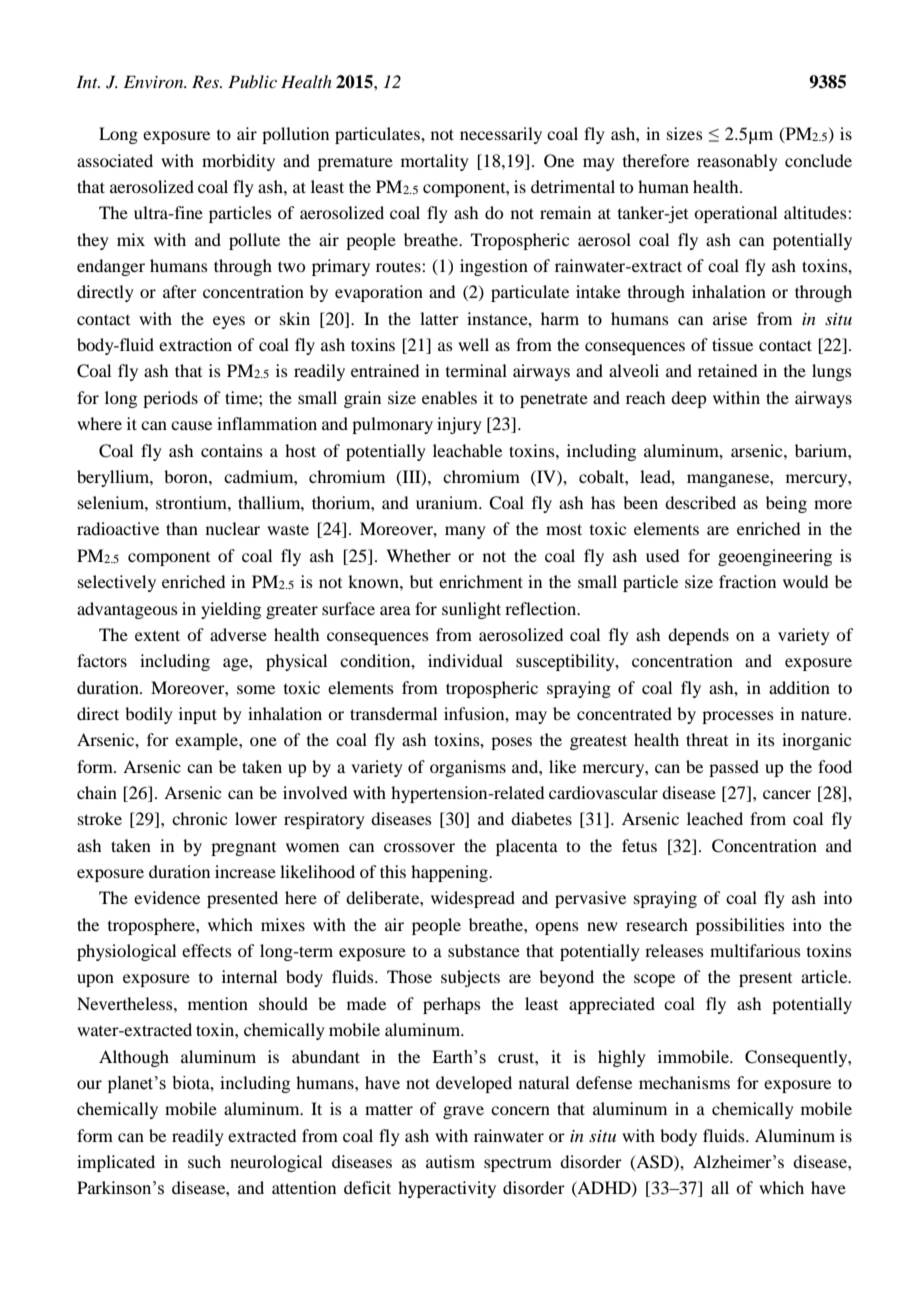 Image resolution: width=924 pixels, height=1307 pixels. What do you see at coordinates (204, 1161) in the image?
I see `such` at bounding box center [204, 1161].
